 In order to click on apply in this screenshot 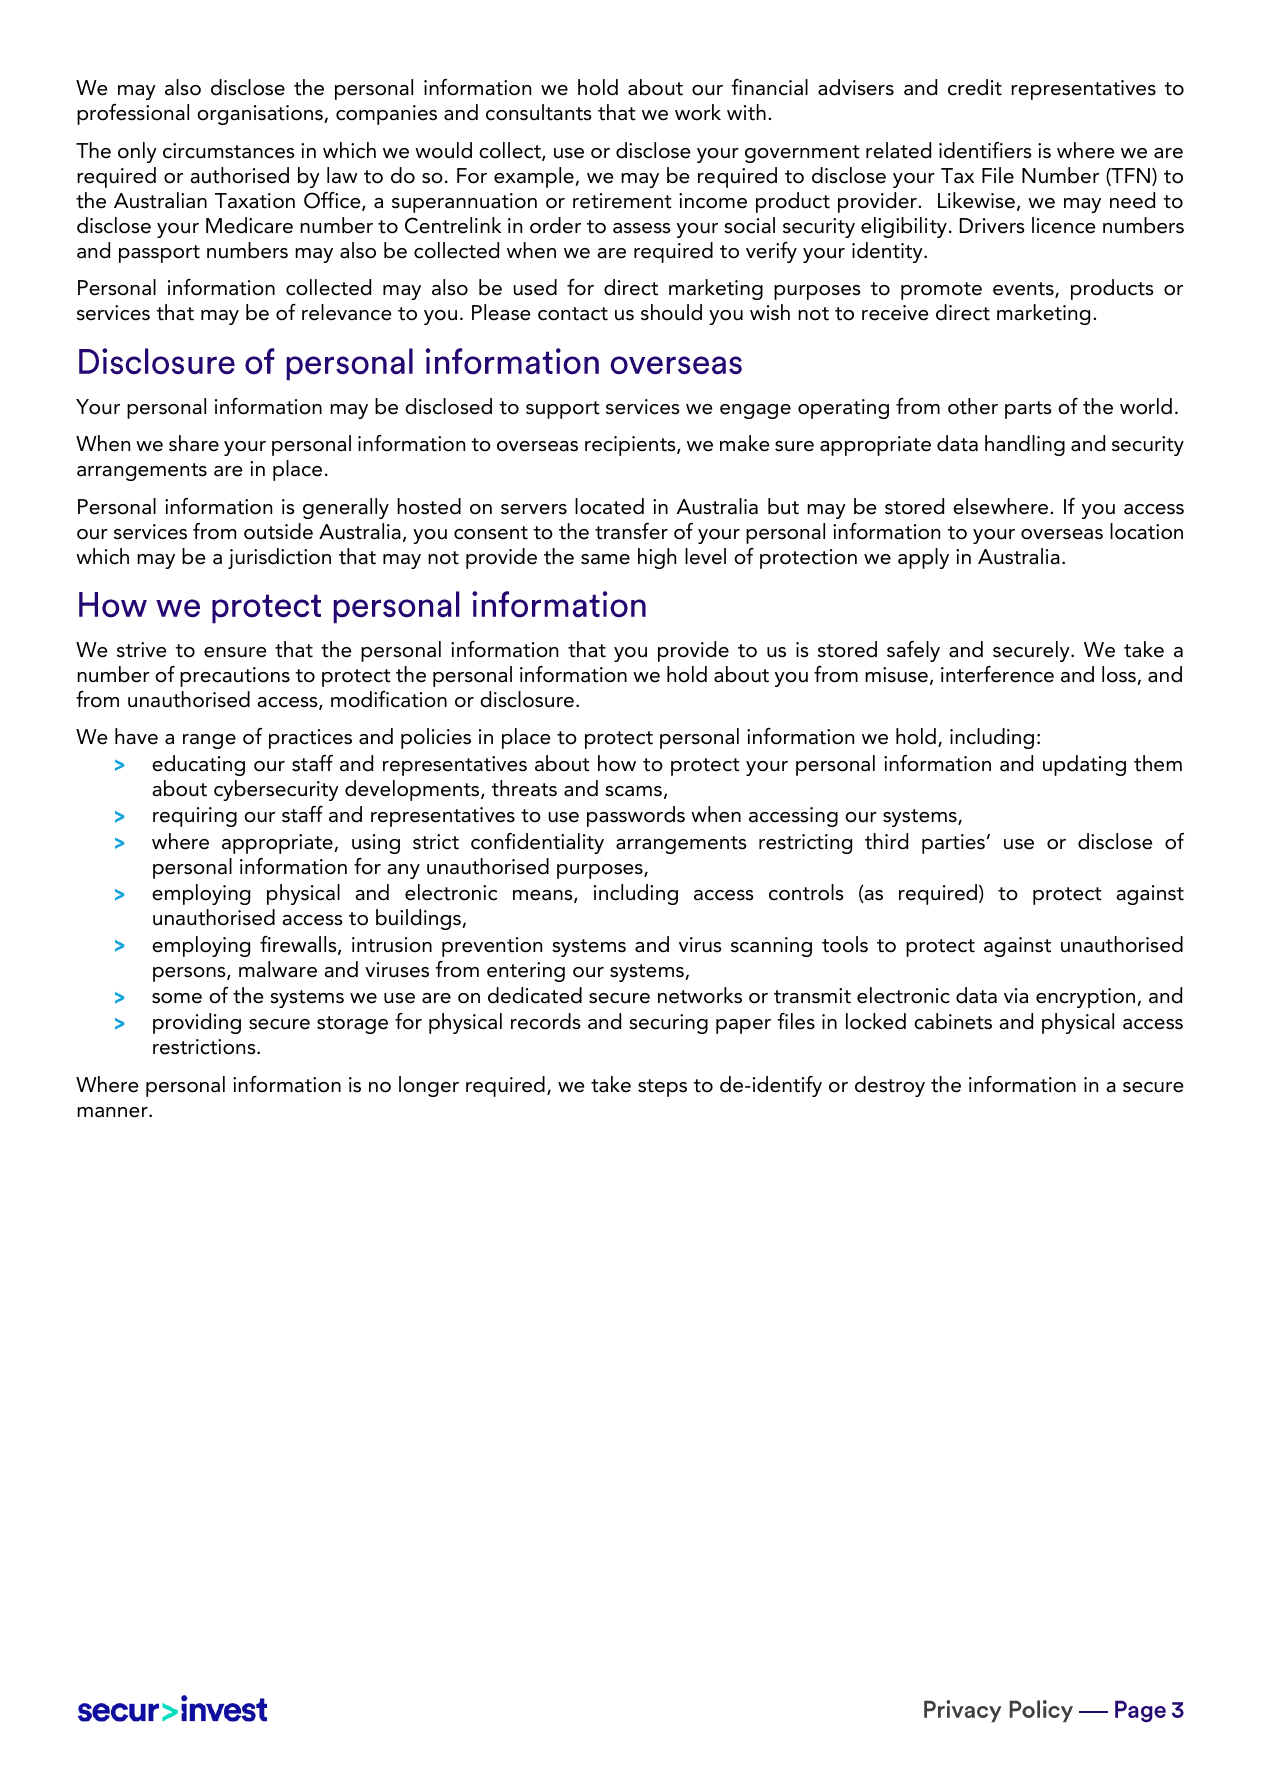, I will do `click(923, 558)`.
